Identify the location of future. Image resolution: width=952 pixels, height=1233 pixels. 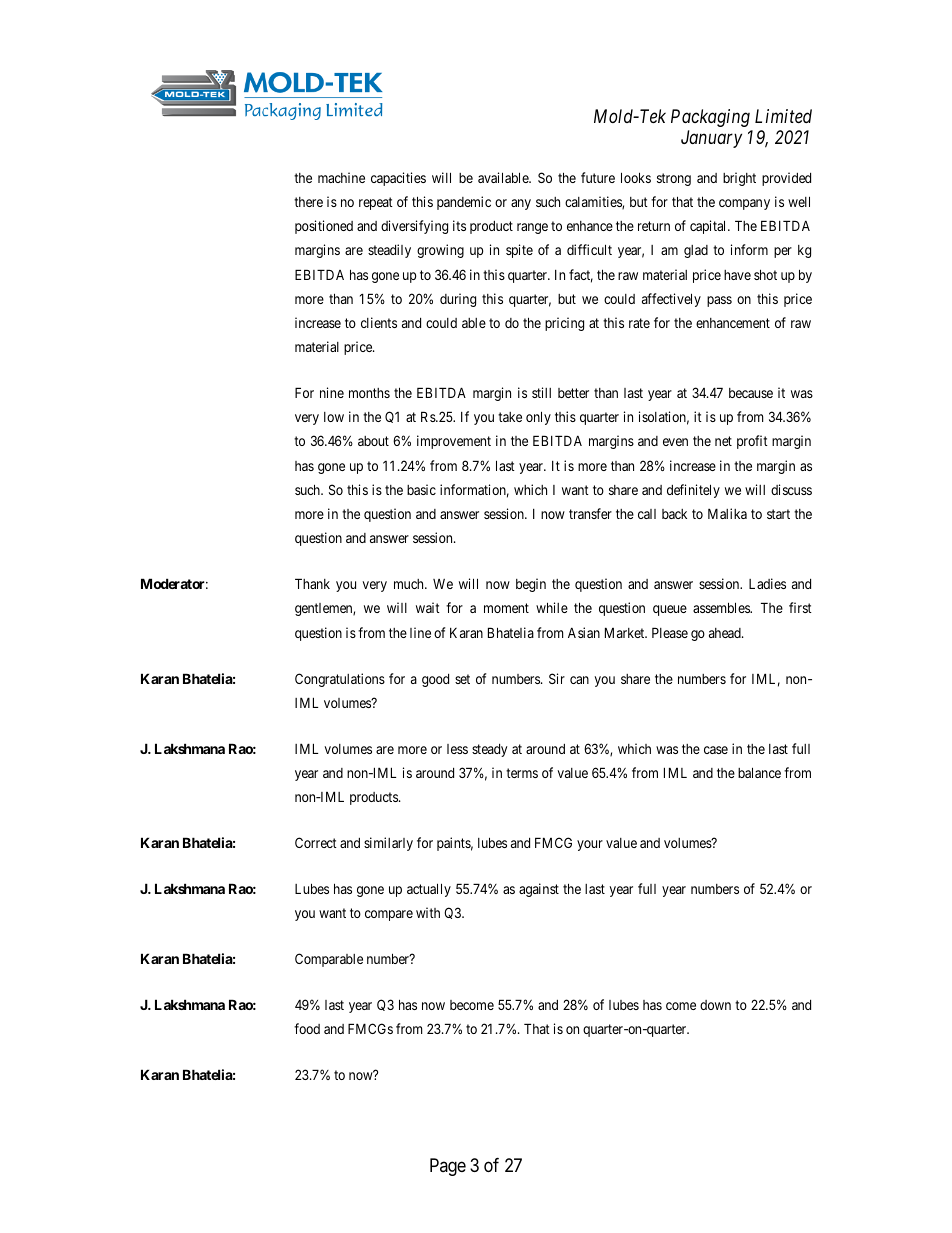
(598, 177).
